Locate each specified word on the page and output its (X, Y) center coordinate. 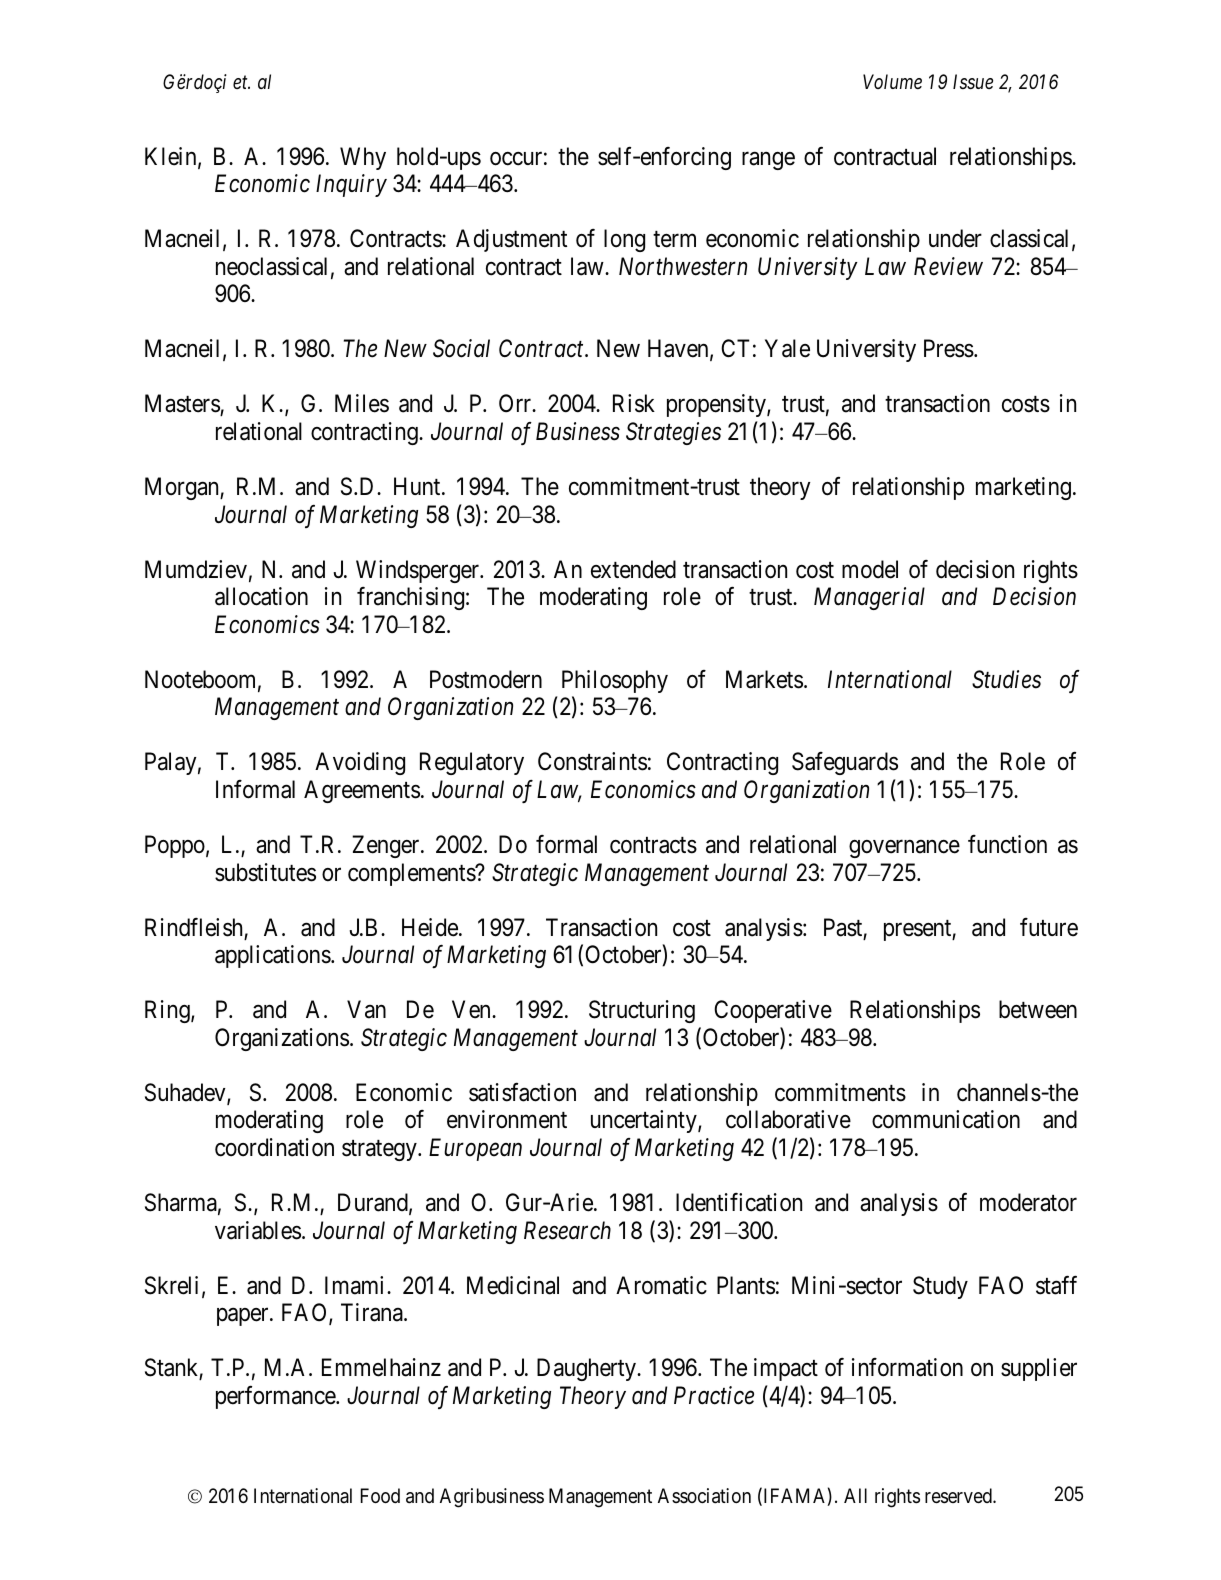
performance (276, 1397)
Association (704, 1496)
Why (363, 158)
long (624, 240)
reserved (959, 1496)
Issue (973, 82)
